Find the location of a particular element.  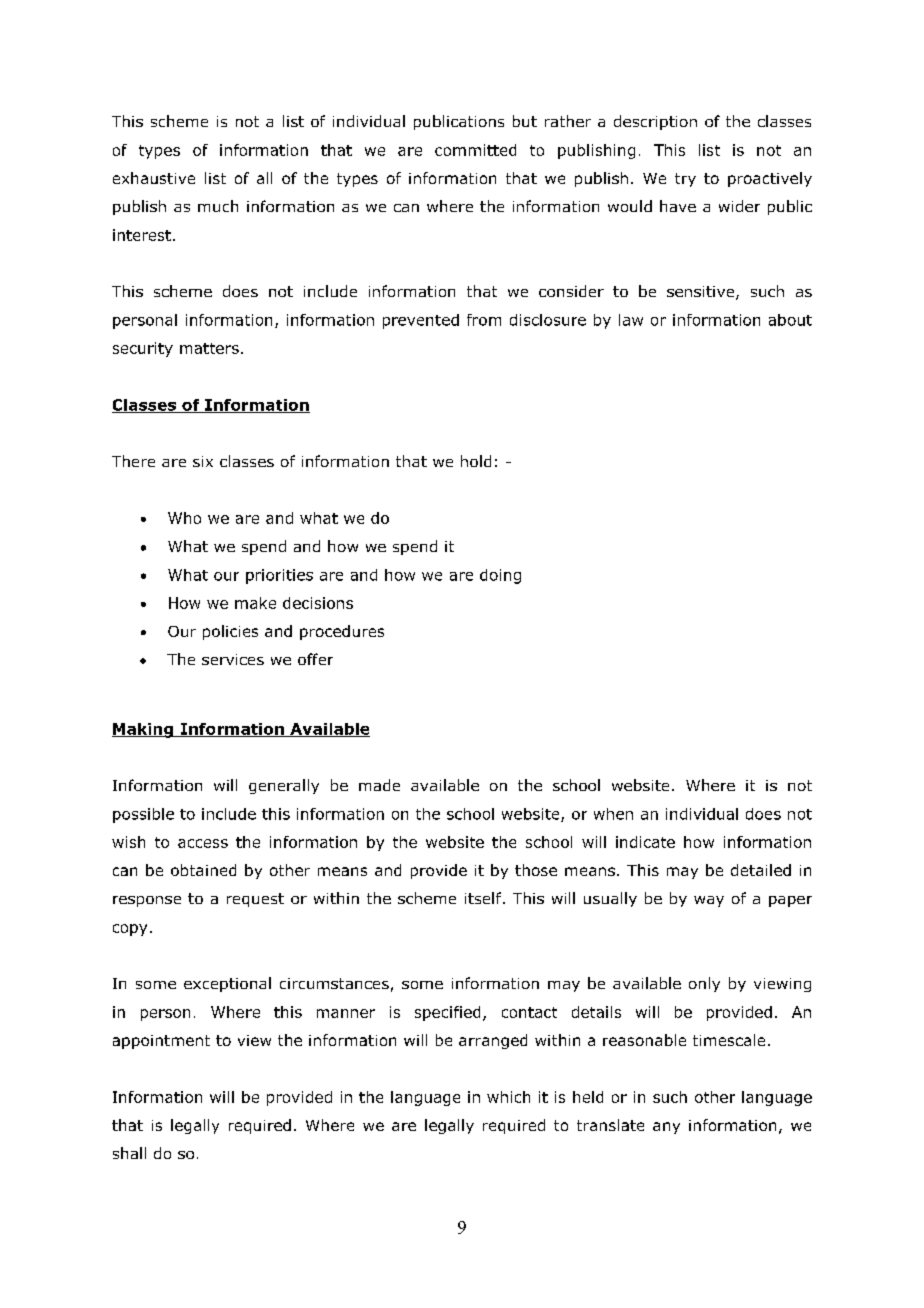

which is located at coordinates (508, 1097).
